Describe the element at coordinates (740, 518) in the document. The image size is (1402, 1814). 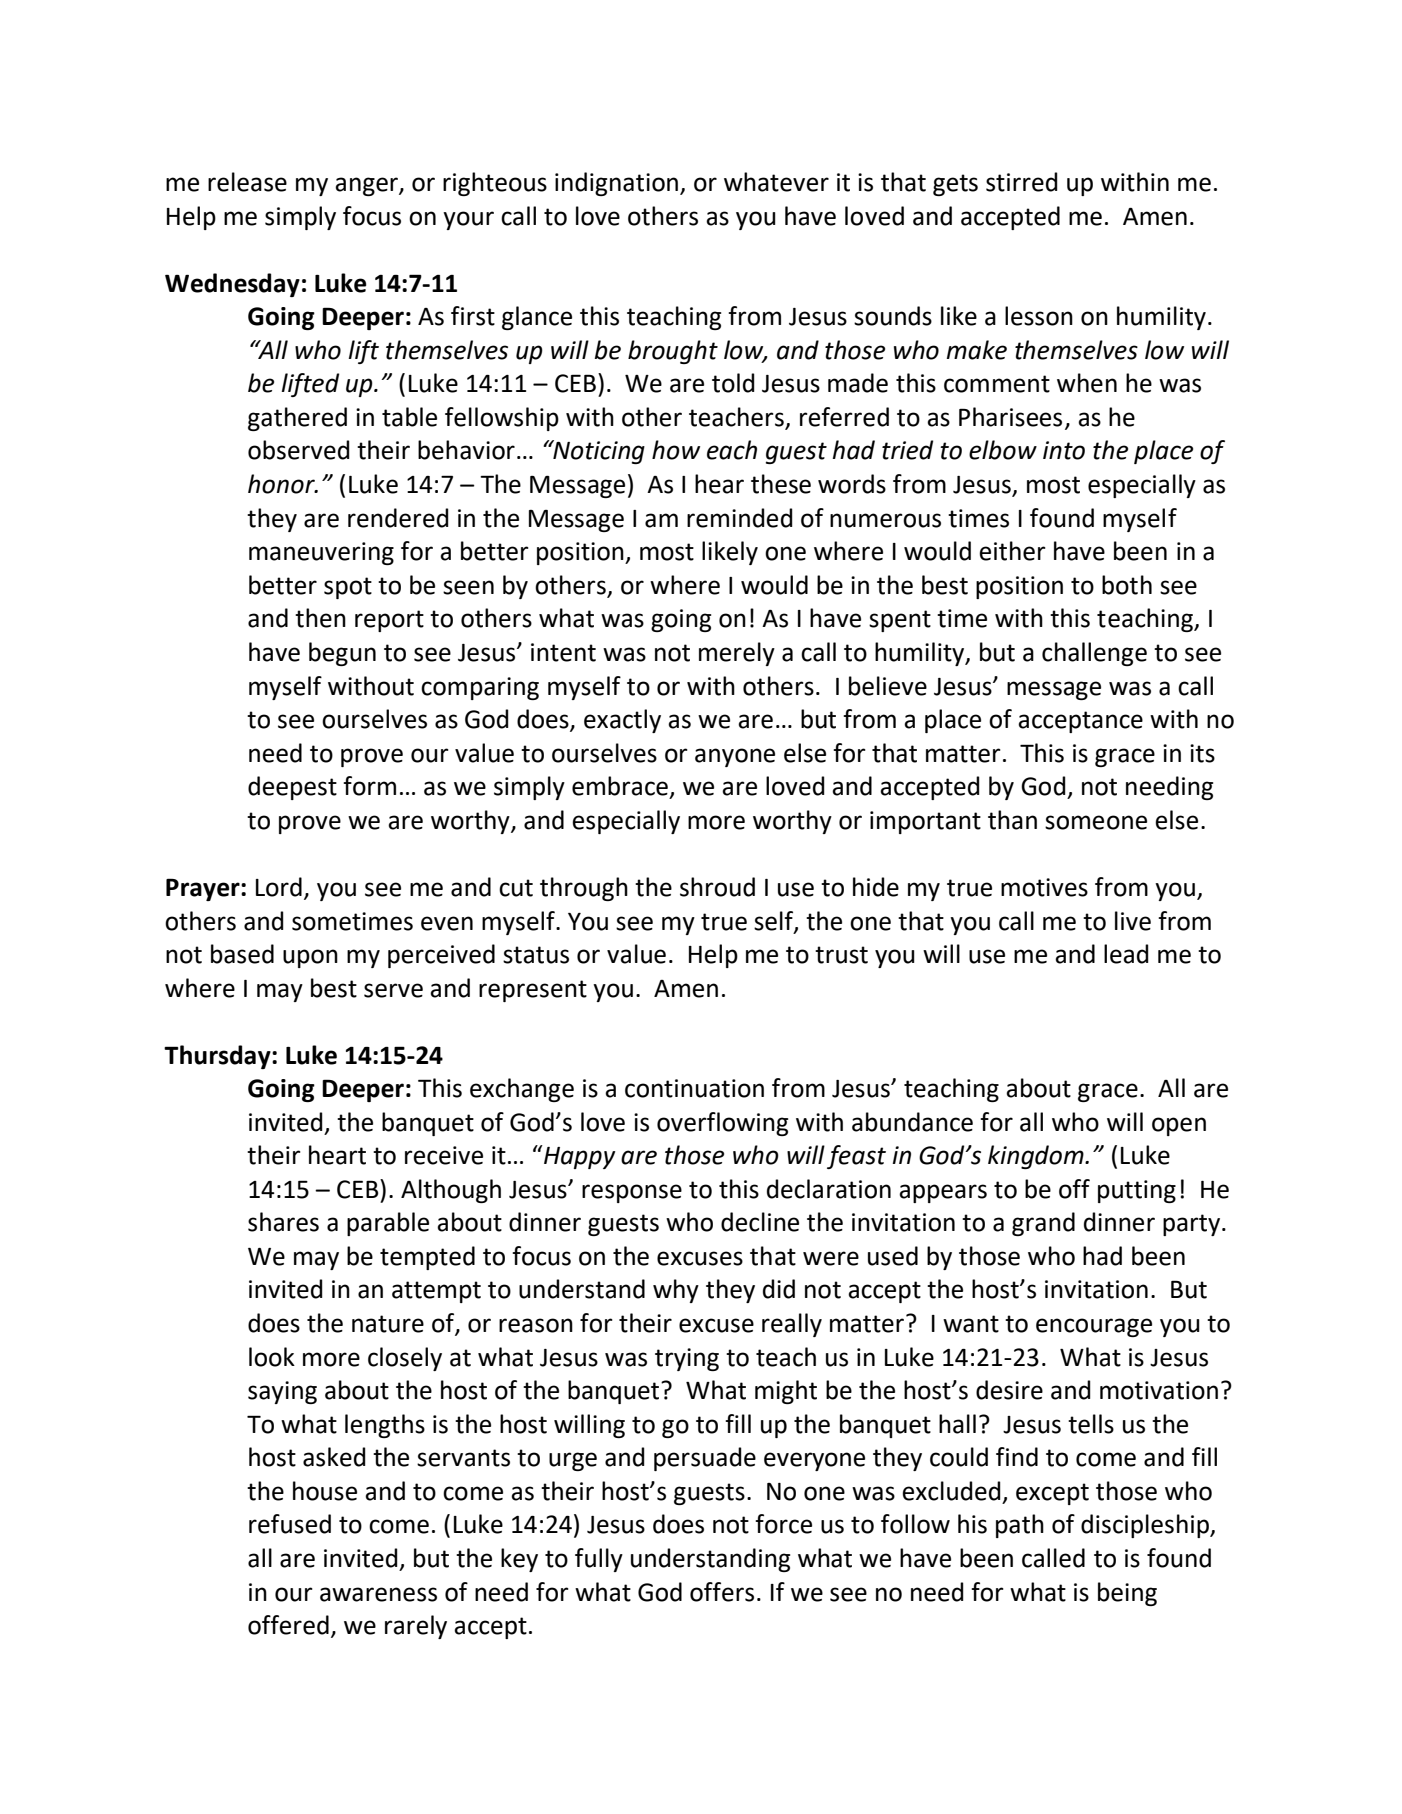
I see `reminded` at that location.
